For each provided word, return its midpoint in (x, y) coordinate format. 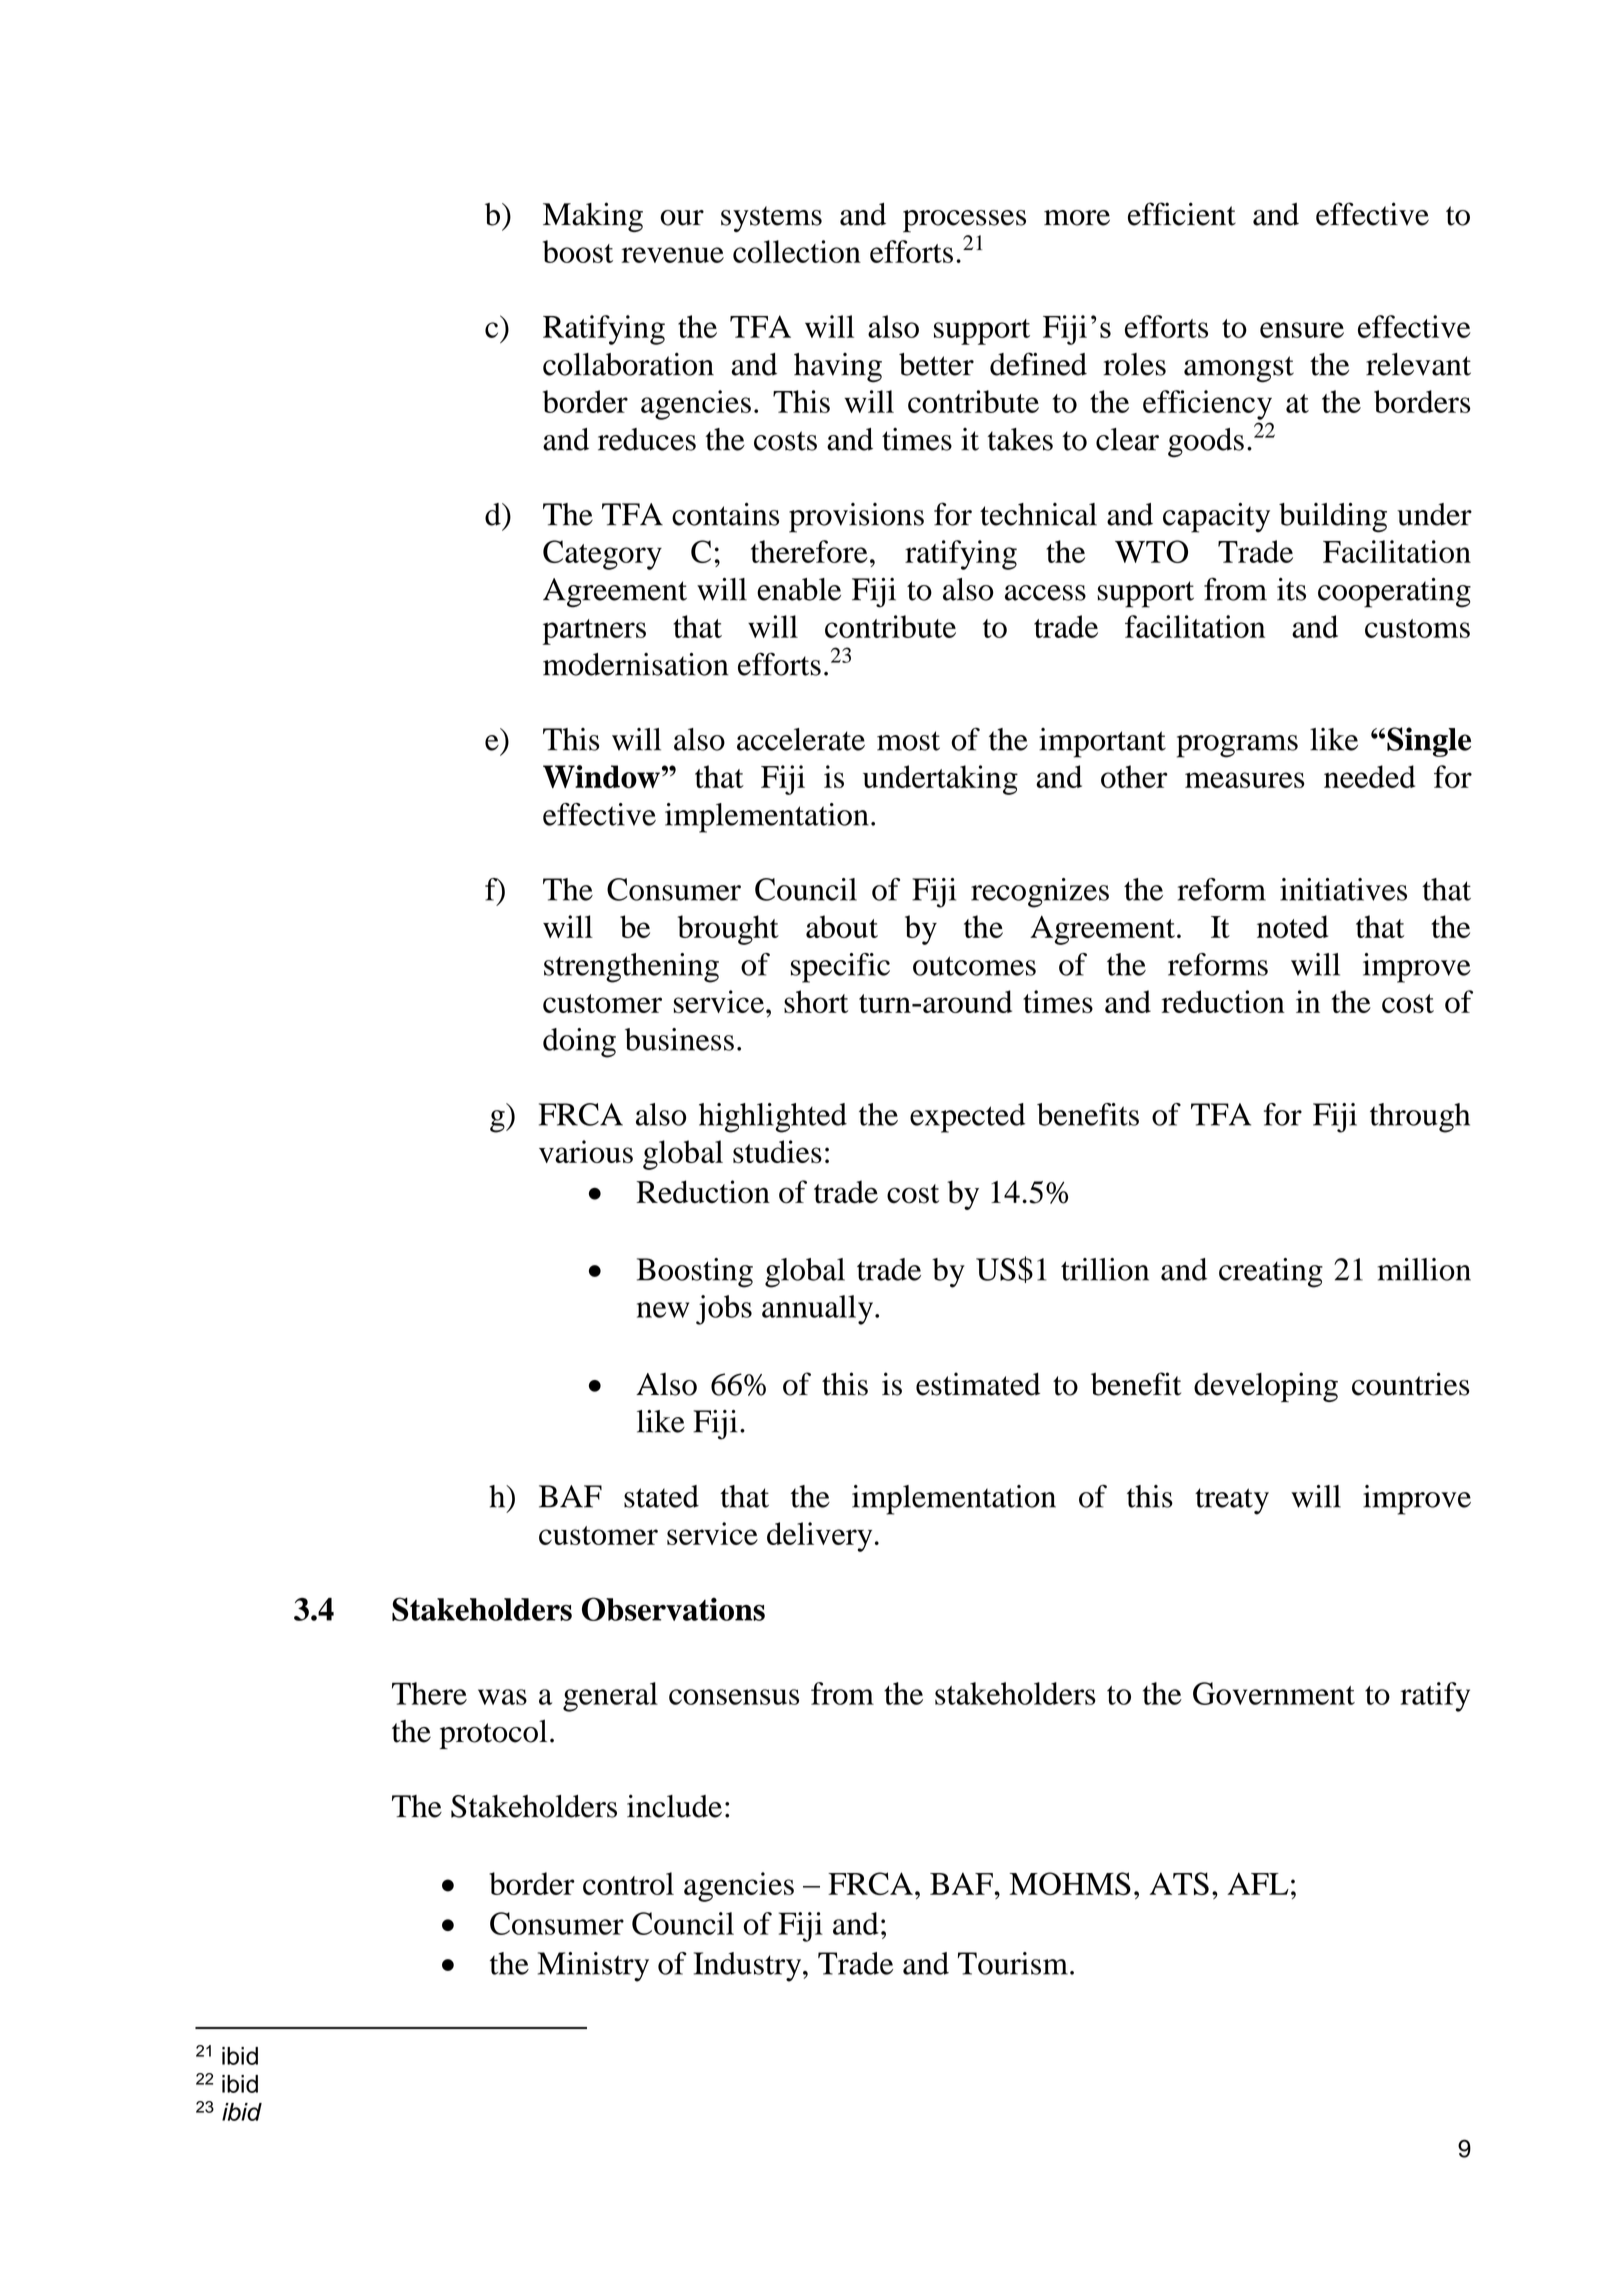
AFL (1258, 1883)
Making (593, 217)
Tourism (1013, 1963)
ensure (1302, 330)
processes (964, 221)
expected (967, 1118)
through (1420, 1118)
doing (579, 1043)
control (628, 1883)
